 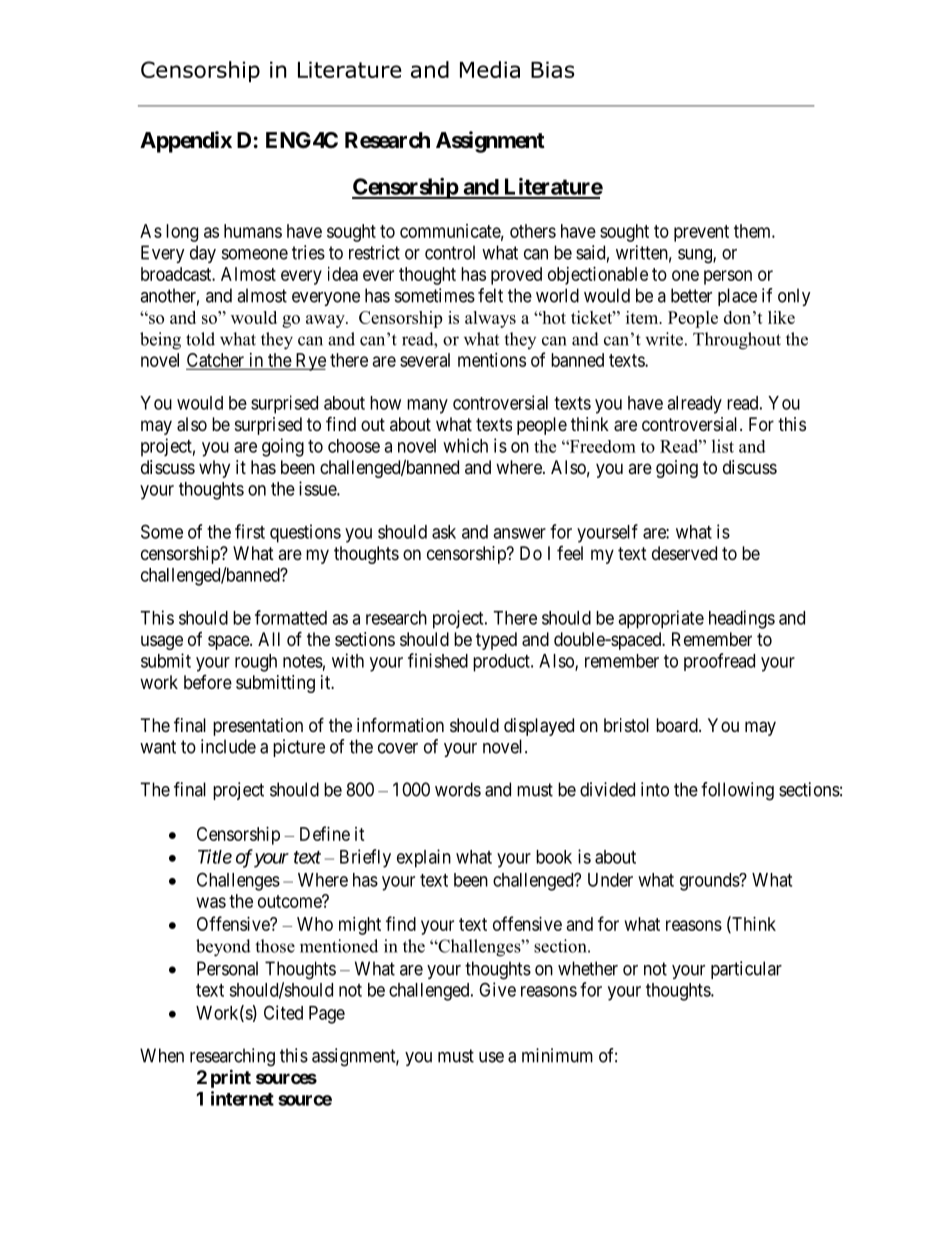 What do you see at coordinates (231, 1078) in the screenshot?
I see `print` at bounding box center [231, 1078].
